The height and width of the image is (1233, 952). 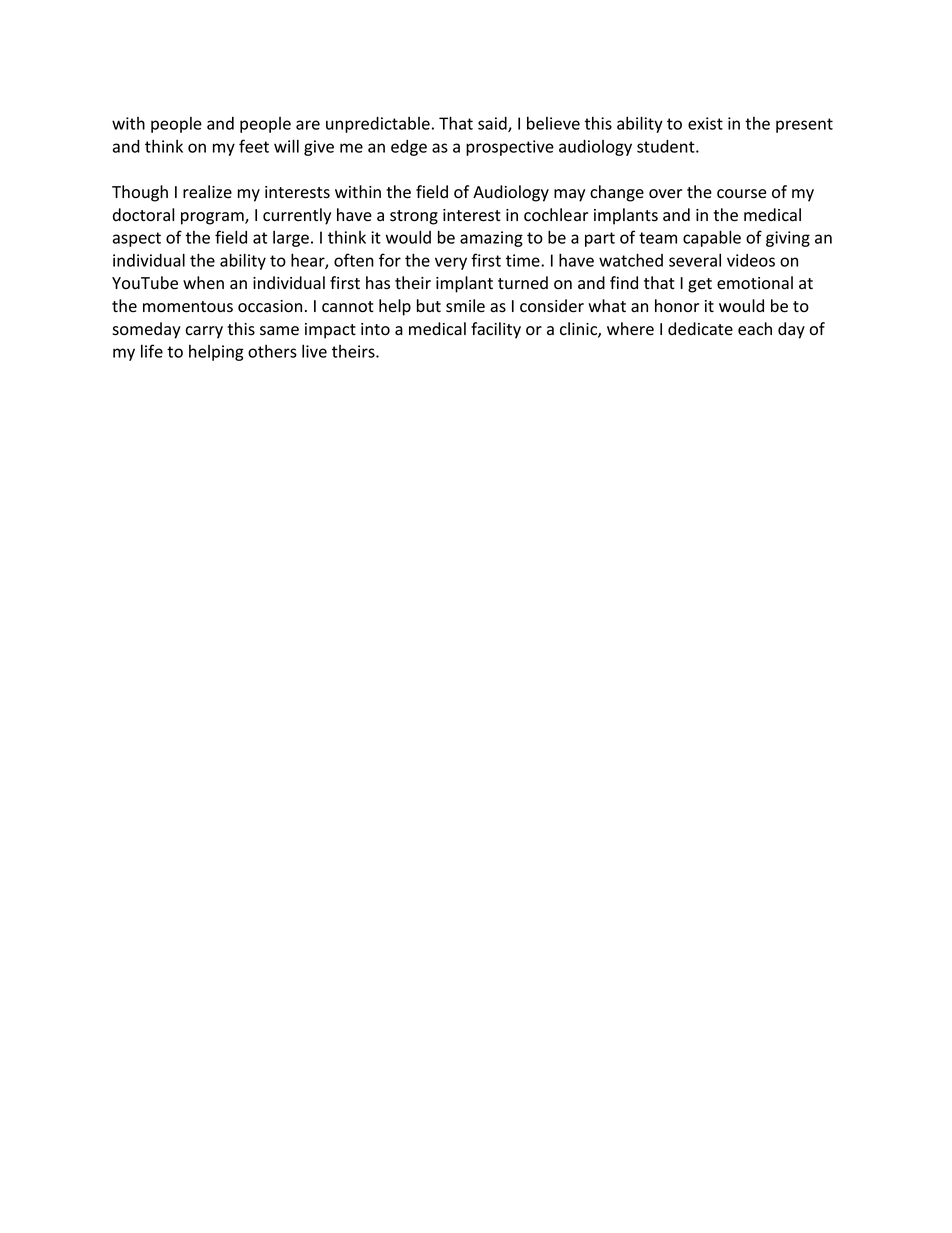 I want to click on large, so click(x=291, y=239).
